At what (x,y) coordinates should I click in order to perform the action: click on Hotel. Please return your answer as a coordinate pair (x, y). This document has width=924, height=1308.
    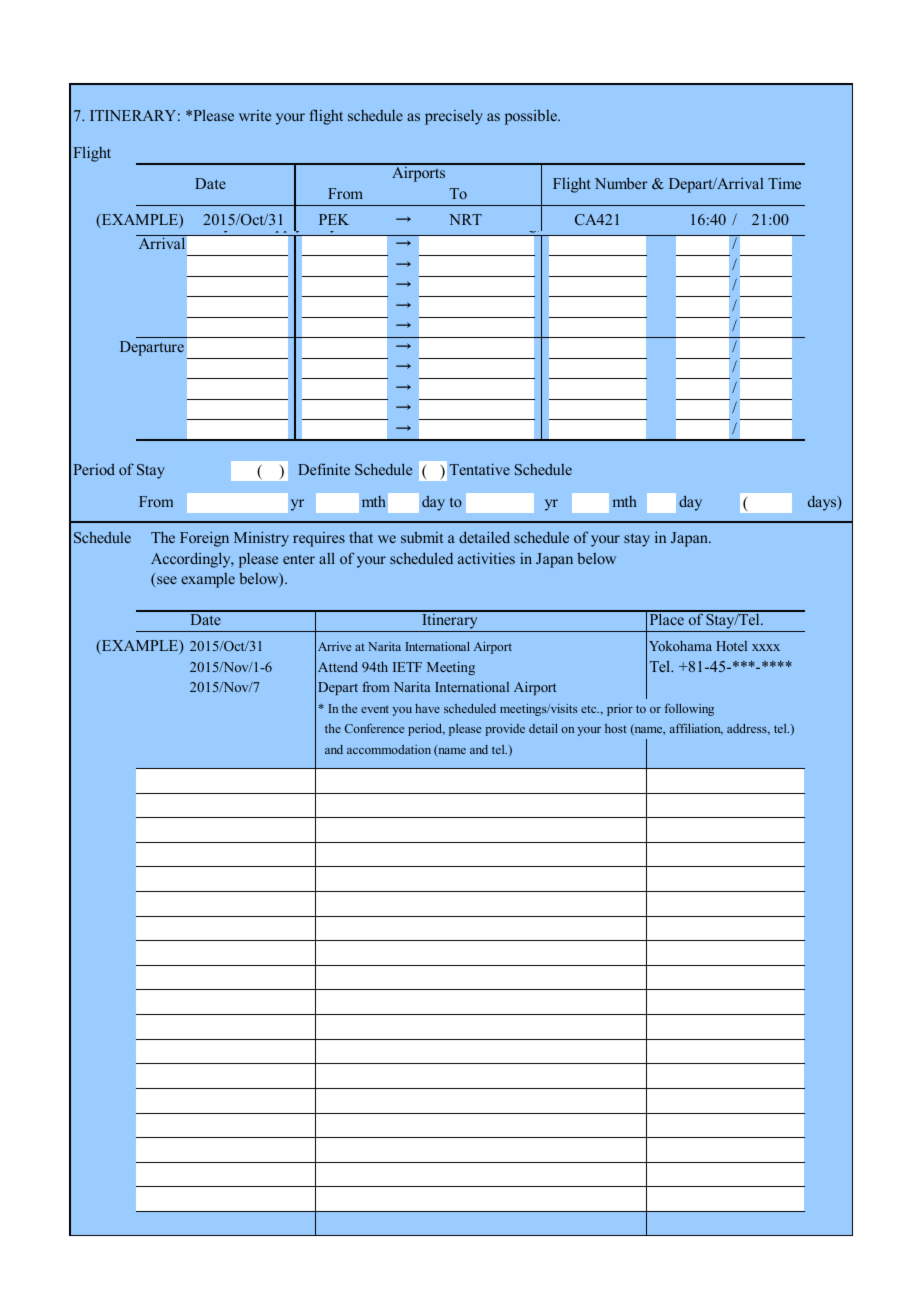
    Looking at the image, I should click on (731, 646).
